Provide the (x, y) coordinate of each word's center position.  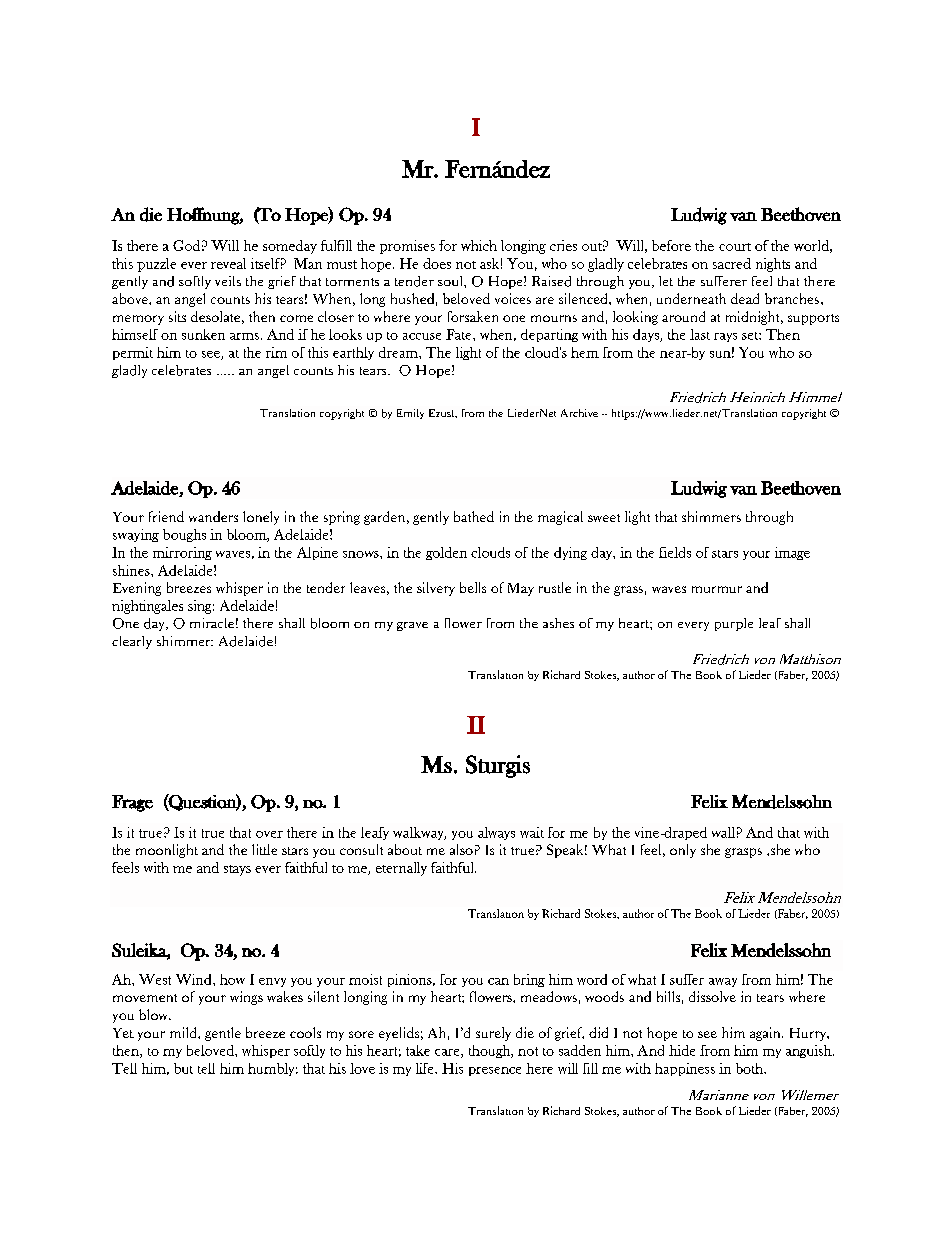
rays (725, 337)
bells (473, 587)
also (461, 849)
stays (237, 870)
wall (723, 832)
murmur (717, 589)
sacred (732, 263)
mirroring (182, 553)
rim (276, 352)
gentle (223, 1034)
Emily (410, 414)
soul (451, 281)
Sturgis (498, 766)
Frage (132, 803)
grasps (743, 853)
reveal (228, 263)
